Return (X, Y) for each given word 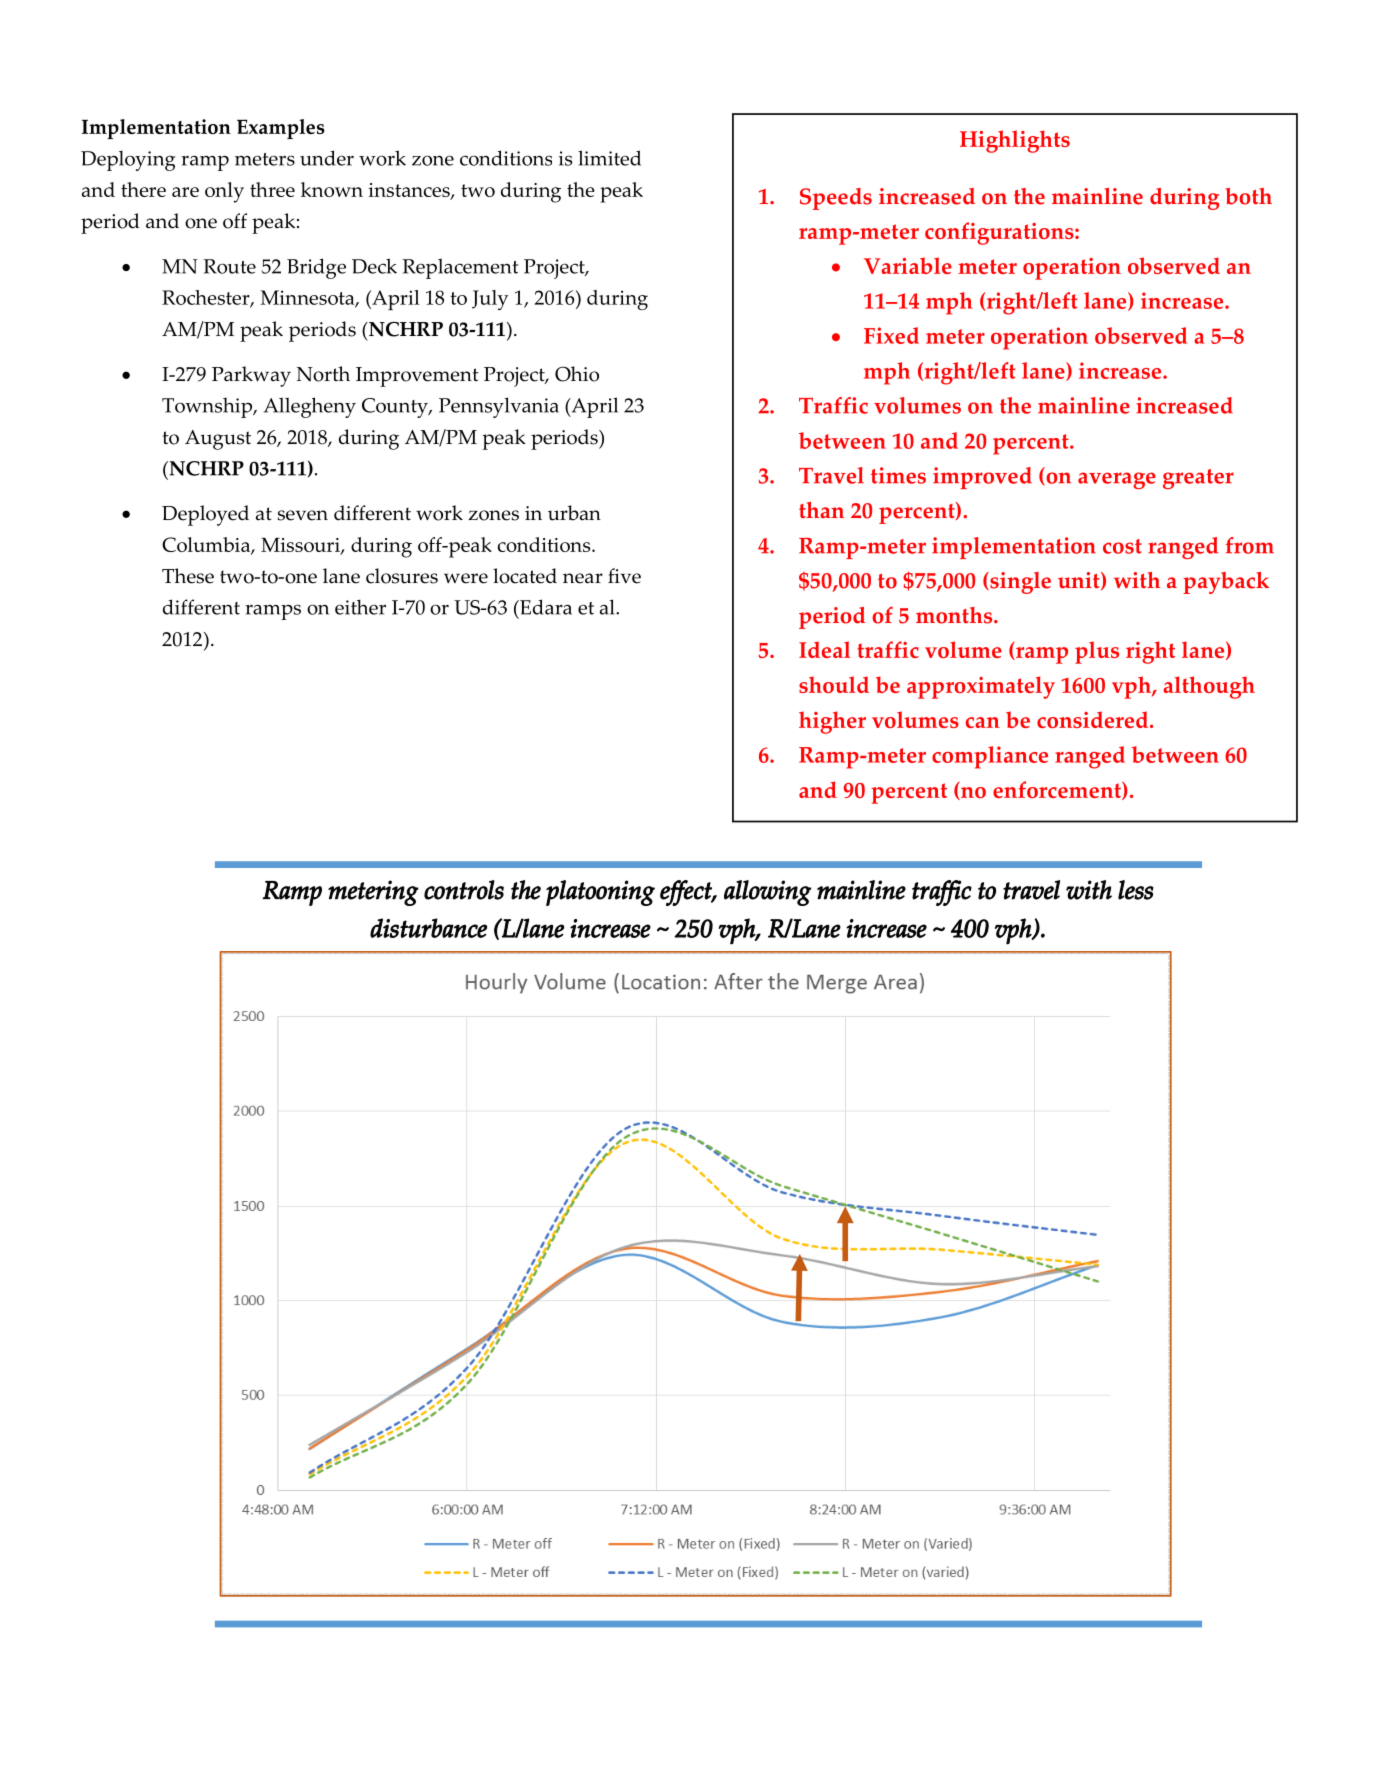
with (1137, 580)
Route (229, 266)
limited (609, 158)
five (624, 576)
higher (832, 722)
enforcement (1058, 790)
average (1117, 480)
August (218, 440)
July (490, 300)
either (360, 607)
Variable (908, 265)
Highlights (1015, 141)
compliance (990, 757)
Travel (831, 475)
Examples (281, 129)
